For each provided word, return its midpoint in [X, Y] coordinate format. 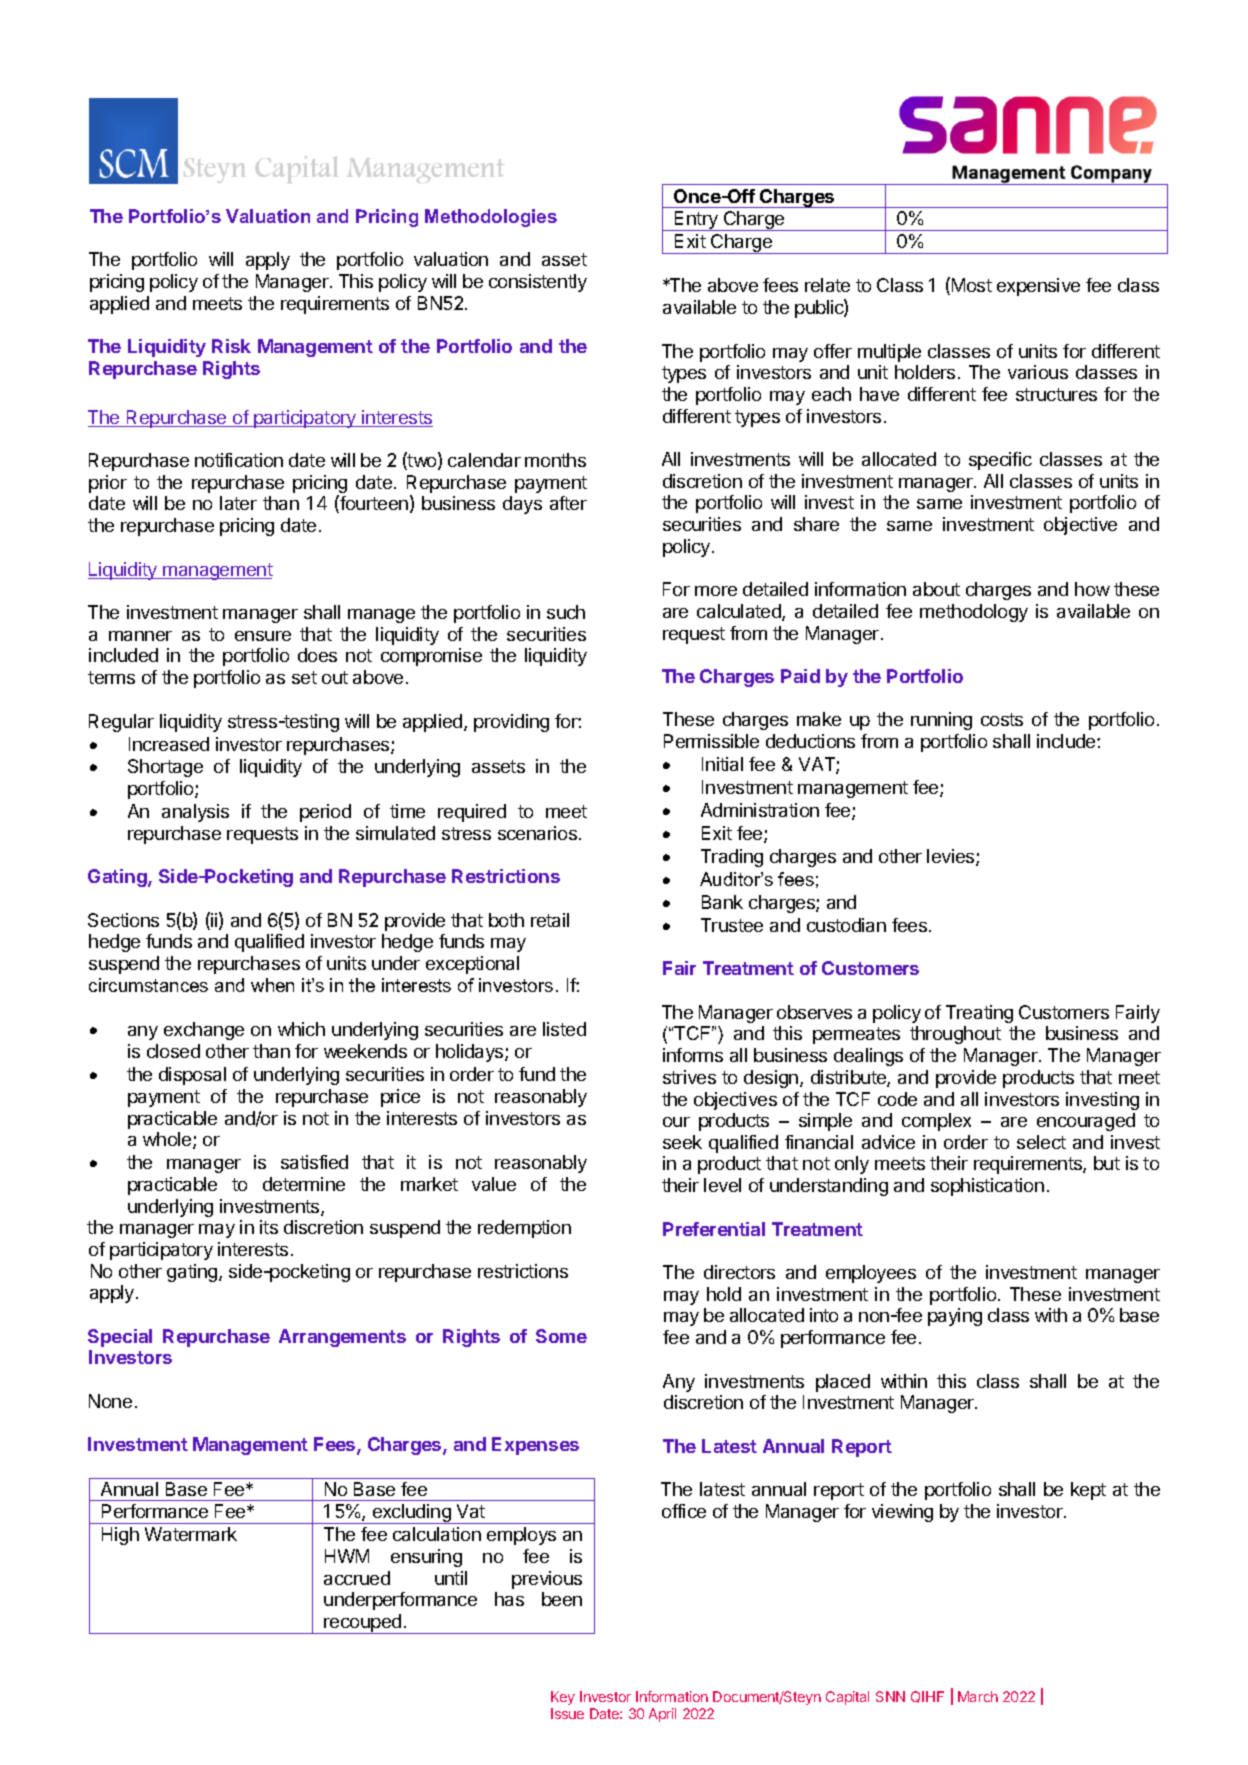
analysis [195, 813]
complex [936, 1122]
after [568, 503]
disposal [192, 1076]
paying [955, 1317]
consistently [538, 283]
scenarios [539, 833]
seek [682, 1142]
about [936, 589]
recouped [363, 1624]
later [238, 503]
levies [952, 857]
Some [561, 1336]
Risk [231, 346]
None [110, 1401]
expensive [1038, 287]
